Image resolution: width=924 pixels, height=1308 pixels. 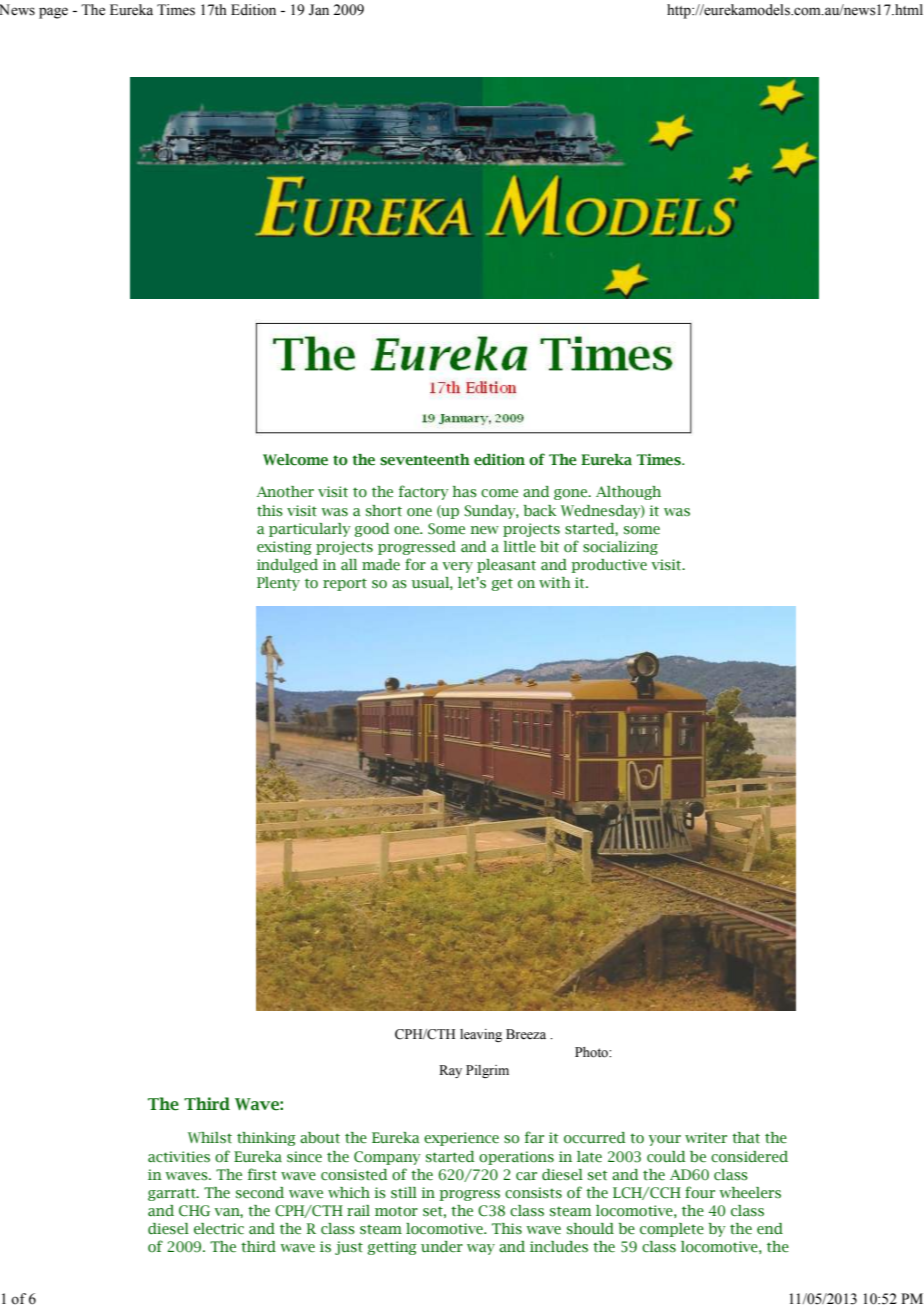 What do you see at coordinates (319, 10) in the screenshot?
I see `Jan` at bounding box center [319, 10].
